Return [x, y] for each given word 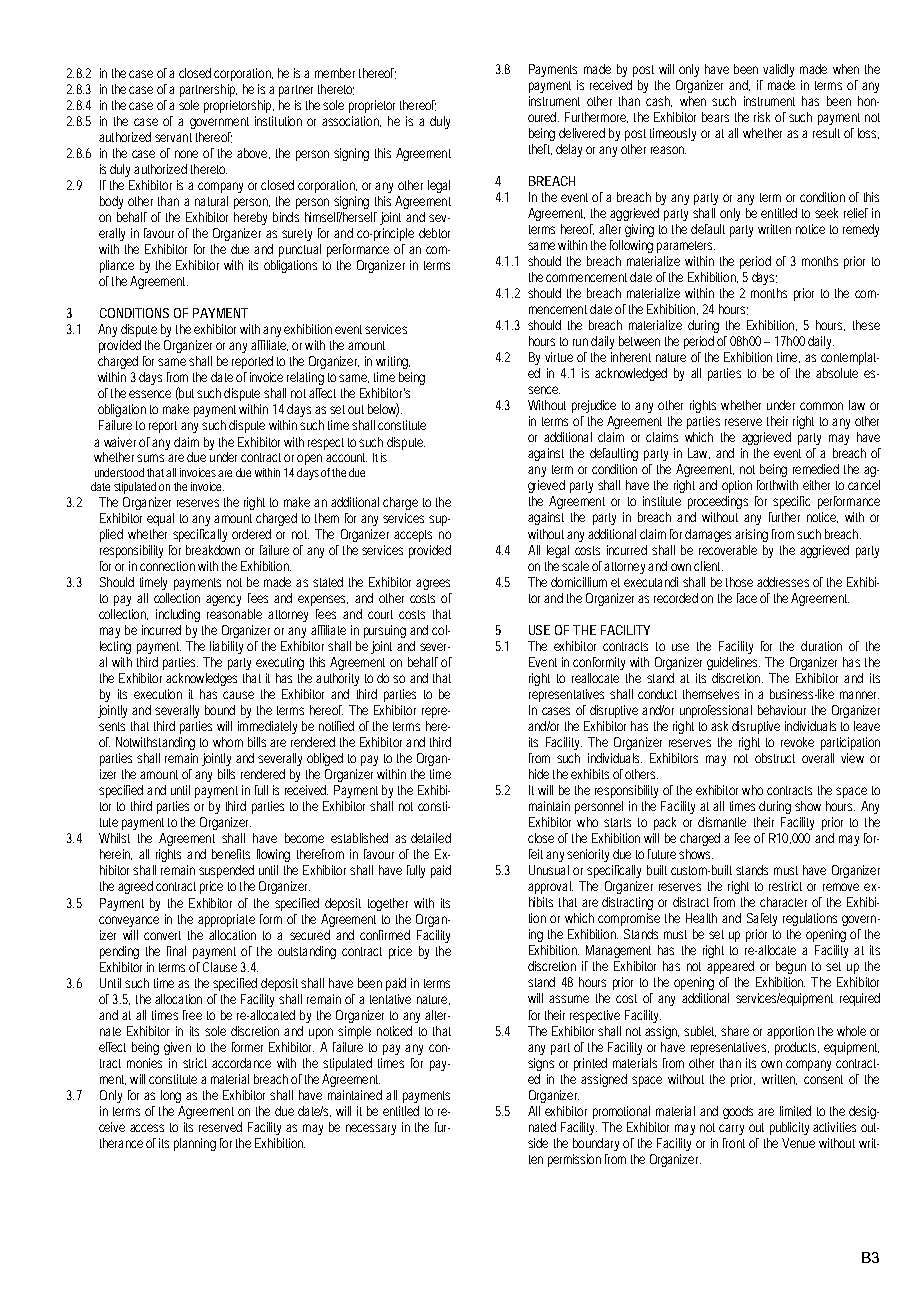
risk [762, 117]
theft [540, 149]
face [747, 598]
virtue [559, 357]
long [171, 1096]
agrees [433, 584]
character [783, 902]
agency [223, 600]
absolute [837, 373]
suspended [226, 871]
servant [173, 137]
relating [305, 378]
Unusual [549, 870]
